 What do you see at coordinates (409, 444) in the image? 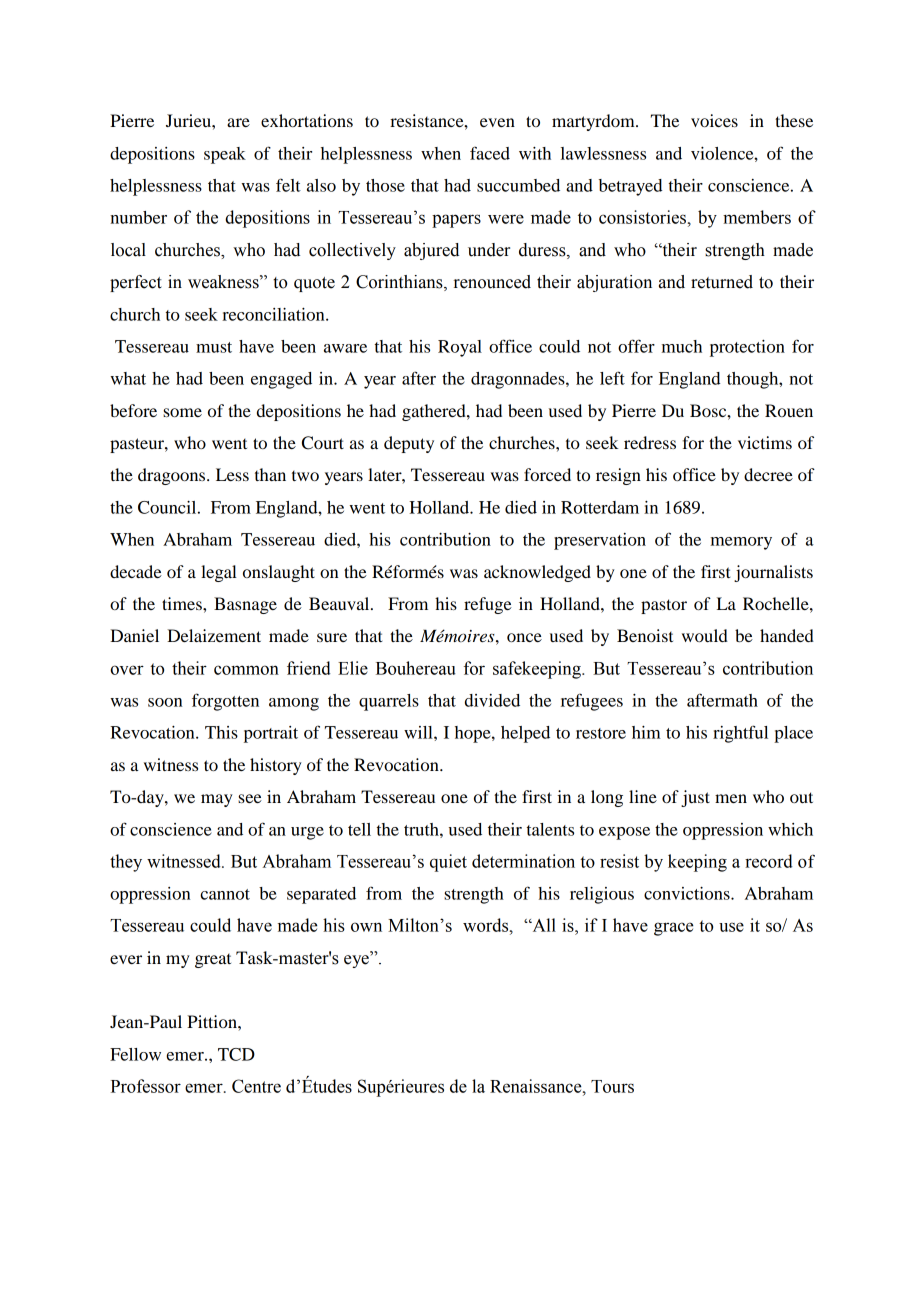
I see `deputy` at bounding box center [409, 444].
